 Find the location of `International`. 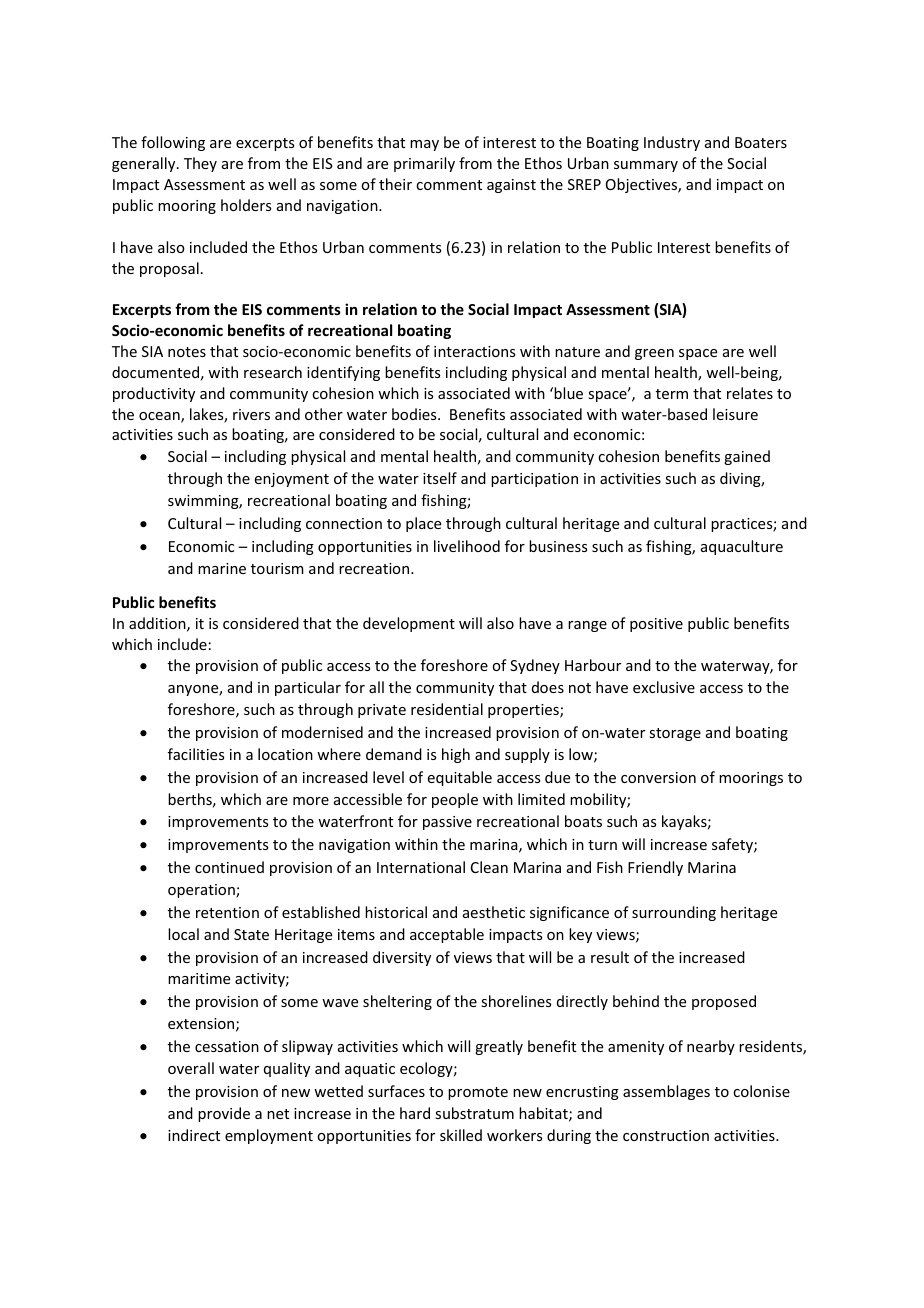

International is located at coordinates (421, 867).
